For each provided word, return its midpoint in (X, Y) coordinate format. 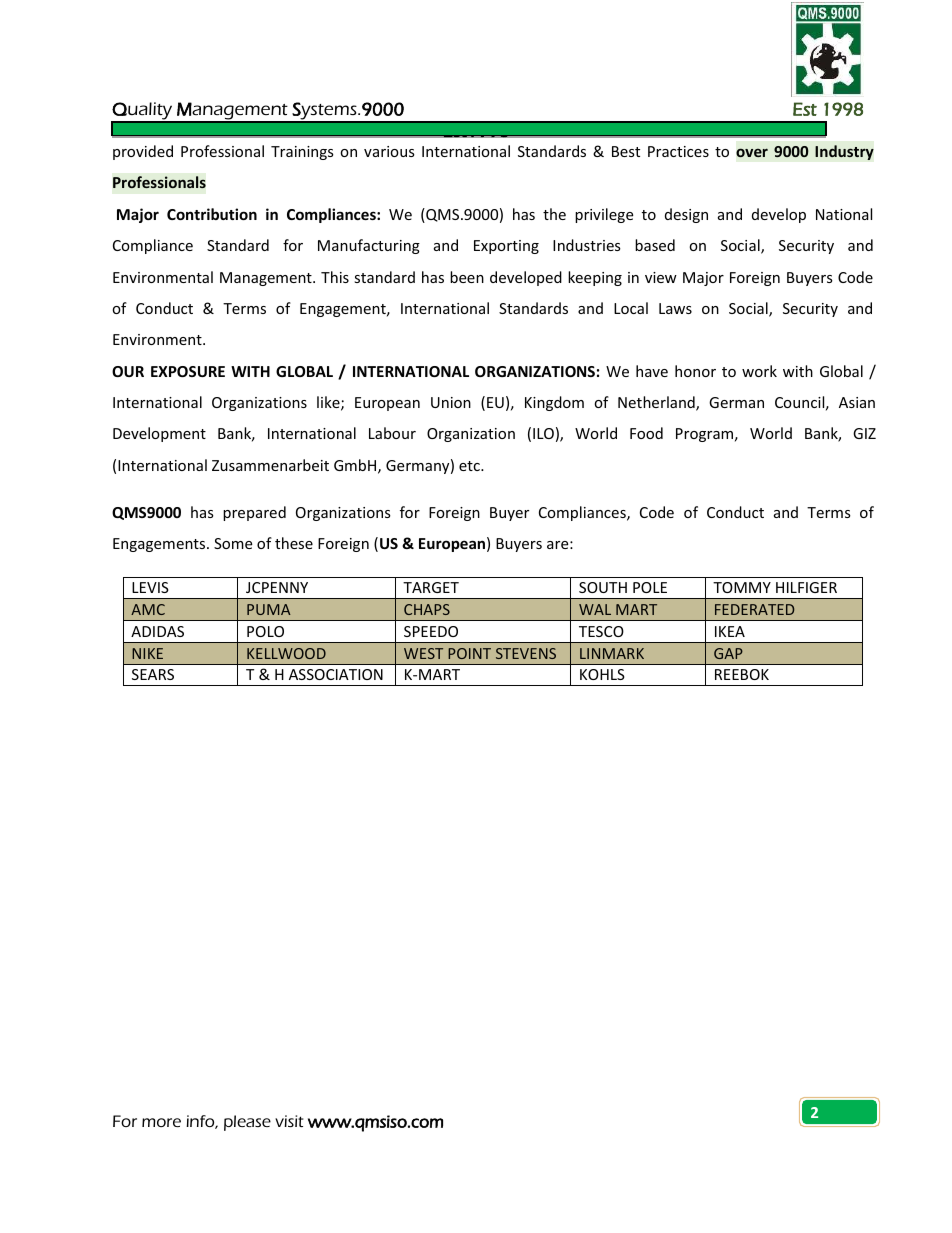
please (247, 1123)
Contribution (212, 214)
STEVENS (526, 653)
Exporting (506, 247)
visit (289, 1121)
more (161, 1122)
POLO (265, 631)
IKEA (730, 631)
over (752, 152)
